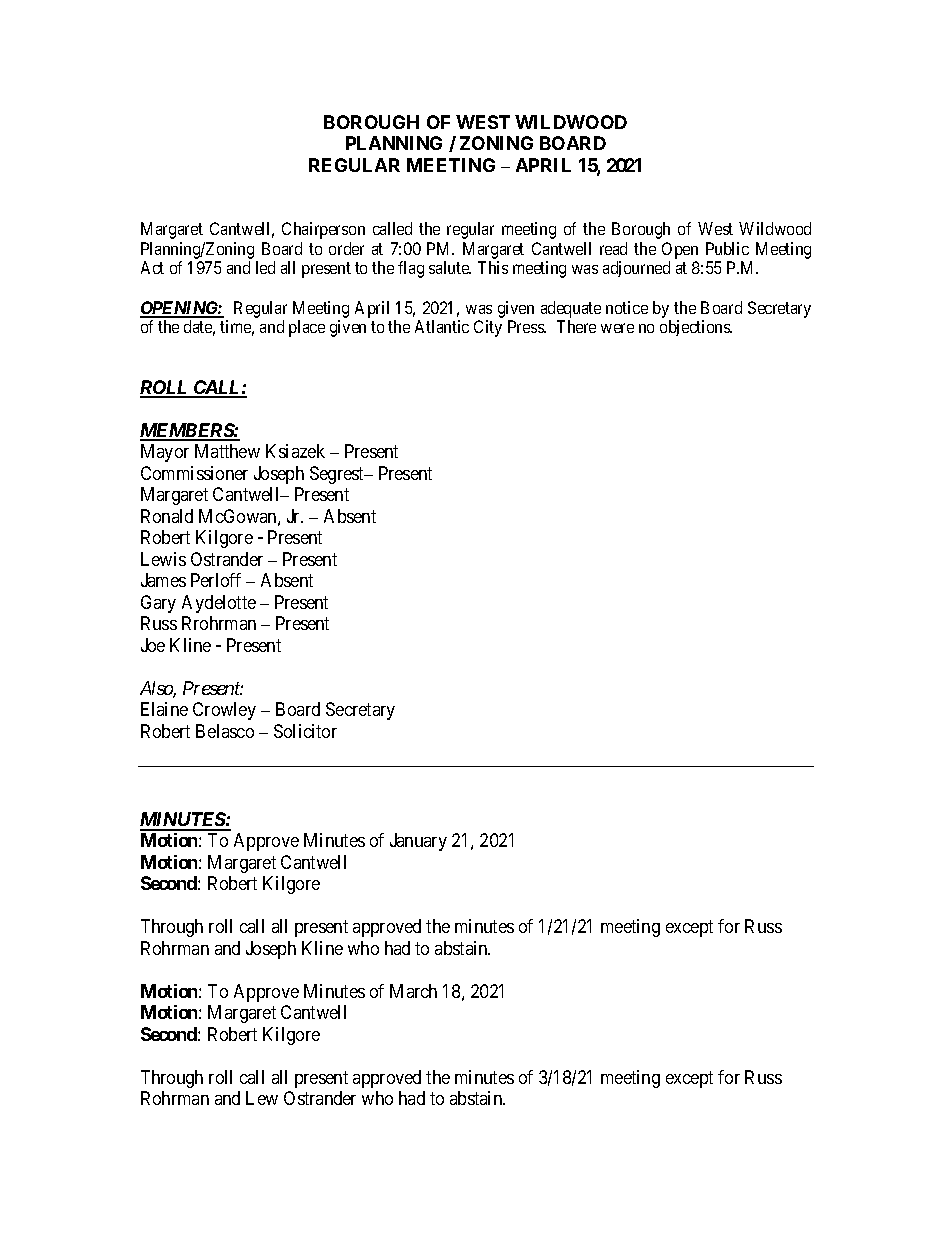 This image has width=952, height=1233. Describe the element at coordinates (305, 731) in the image. I see `Solicitor` at that location.
